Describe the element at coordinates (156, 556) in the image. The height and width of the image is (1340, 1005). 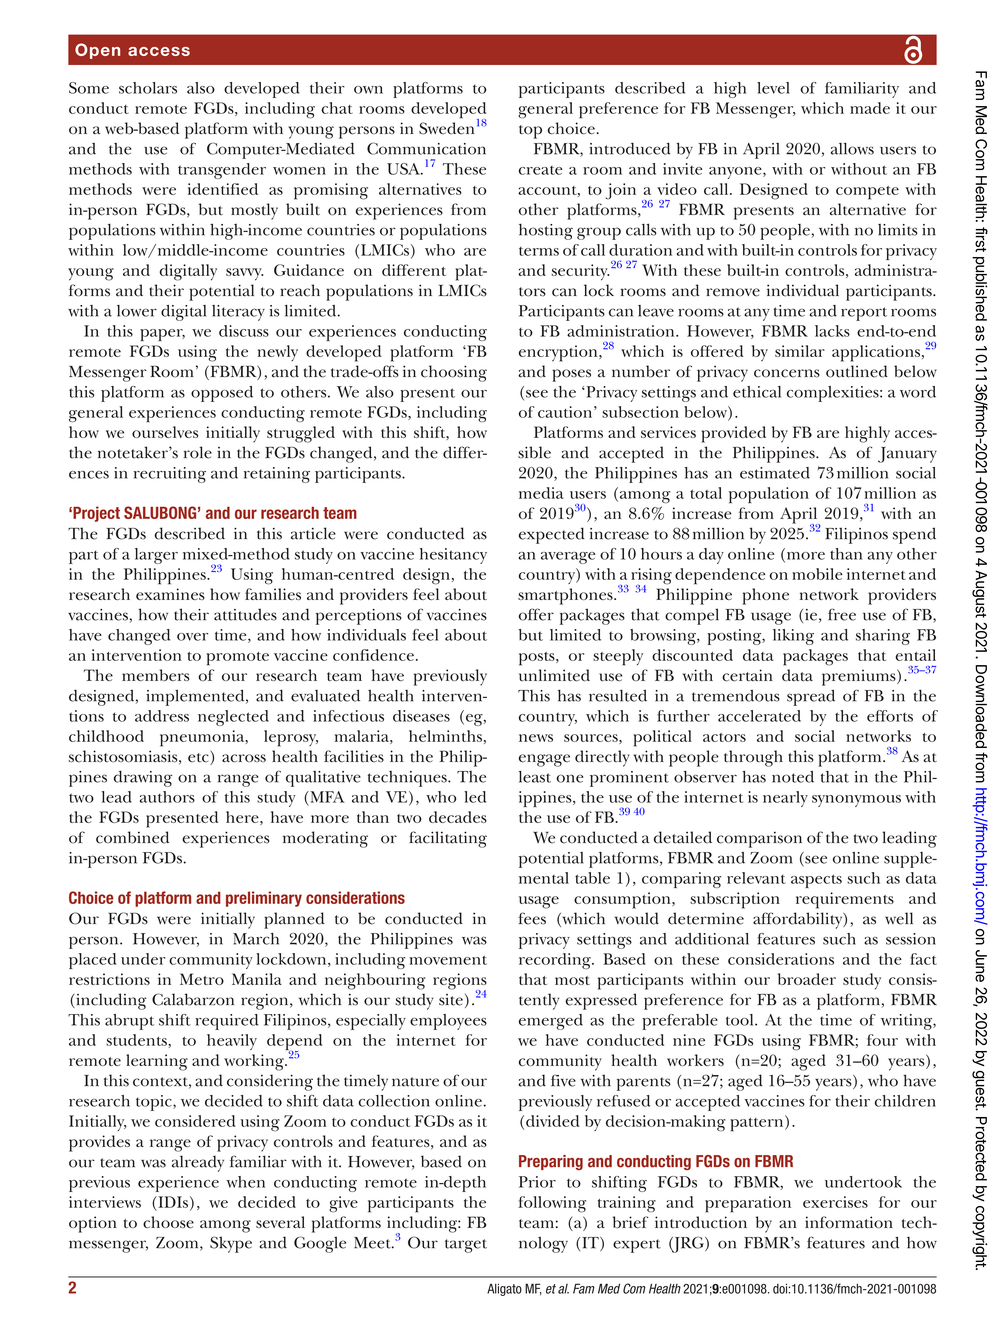
I see `larger` at that location.
